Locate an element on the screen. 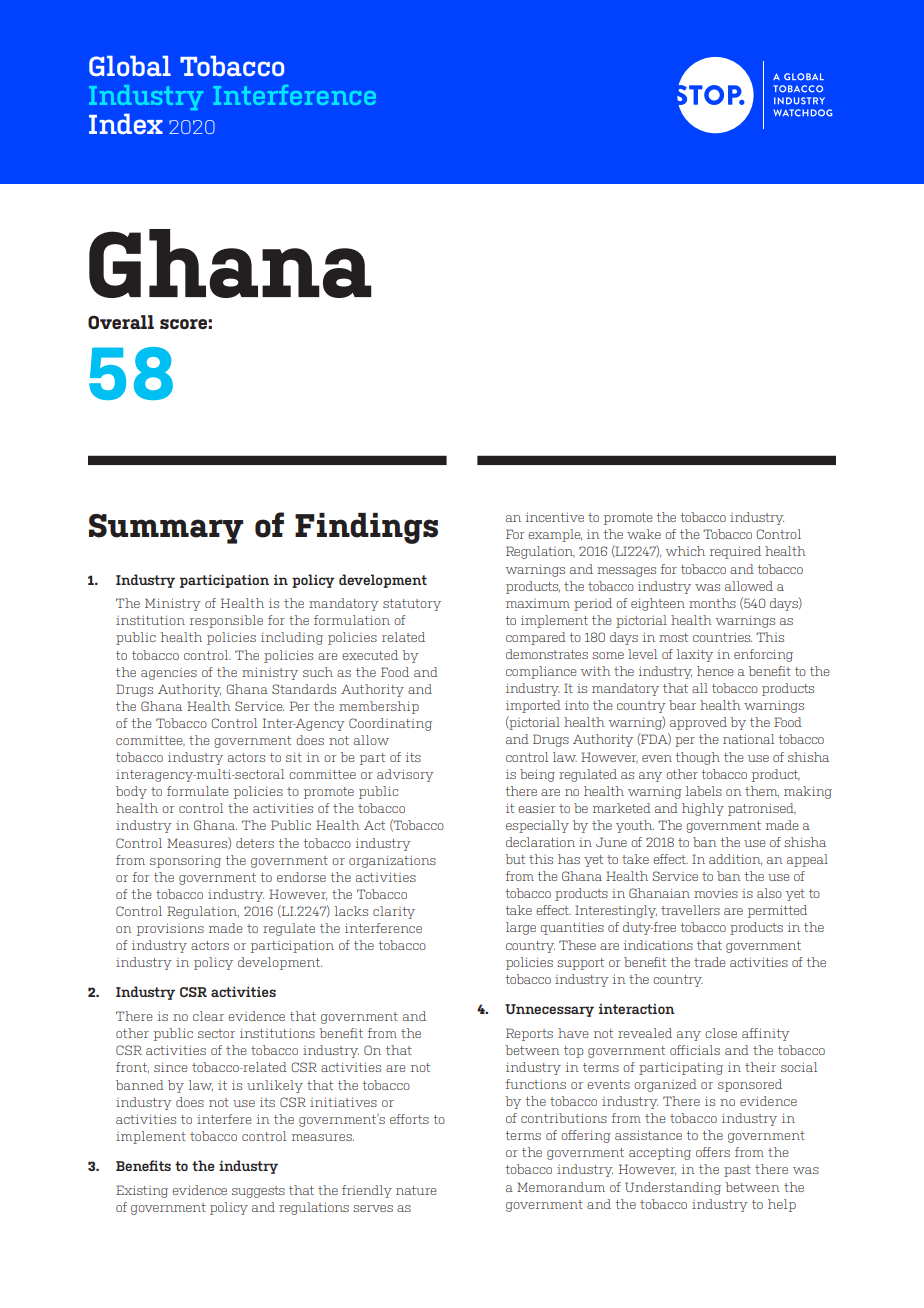 Image resolution: width=924 pixels, height=1308 pixels. responsible is located at coordinates (226, 621).
